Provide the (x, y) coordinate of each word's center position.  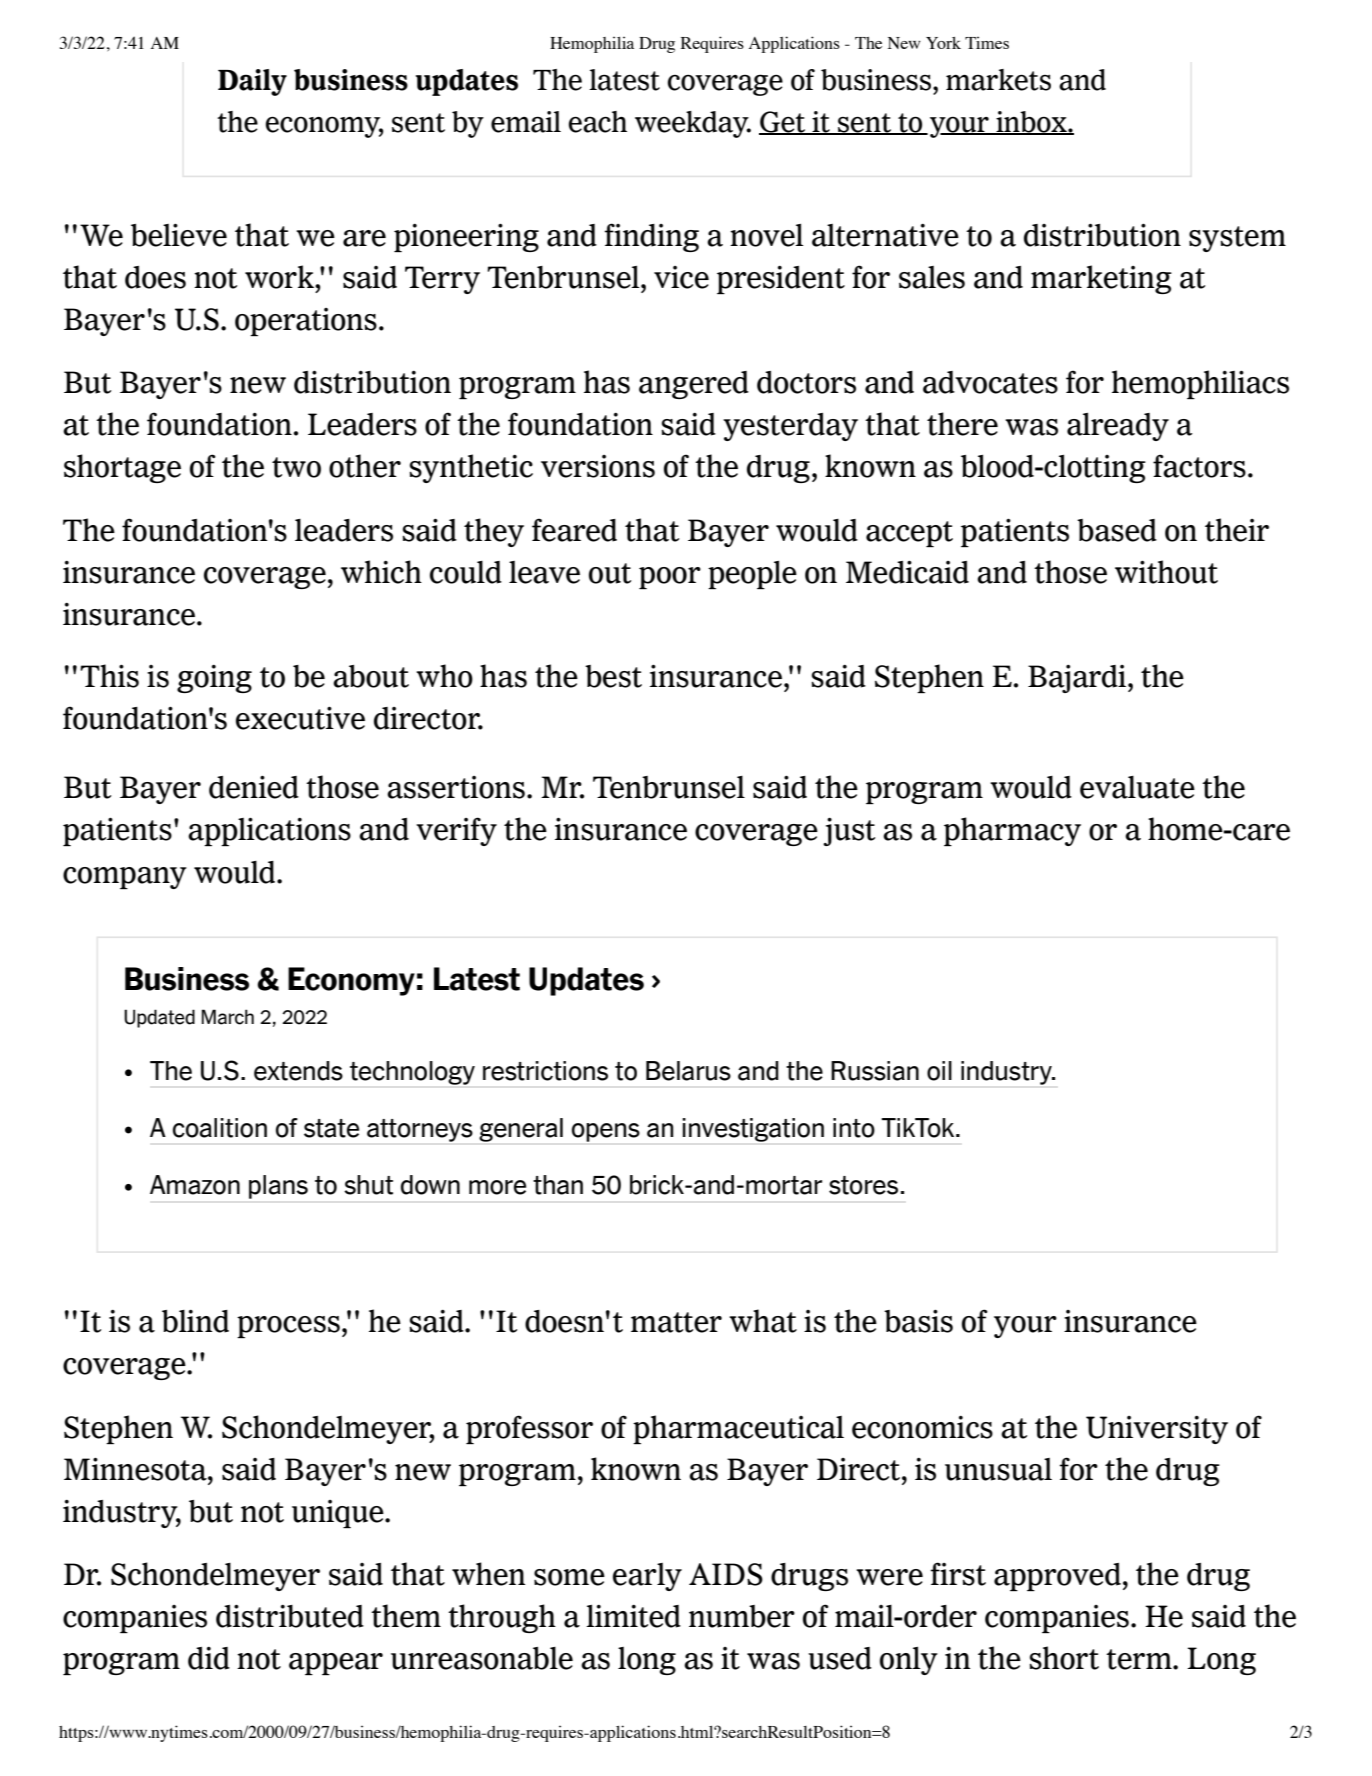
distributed (290, 1616)
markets (998, 80)
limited (633, 1616)
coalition (220, 1128)
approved (1057, 1577)
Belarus (688, 1071)
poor (670, 578)
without (1166, 572)
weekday (693, 124)
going (214, 679)
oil (939, 1071)
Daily (252, 82)
